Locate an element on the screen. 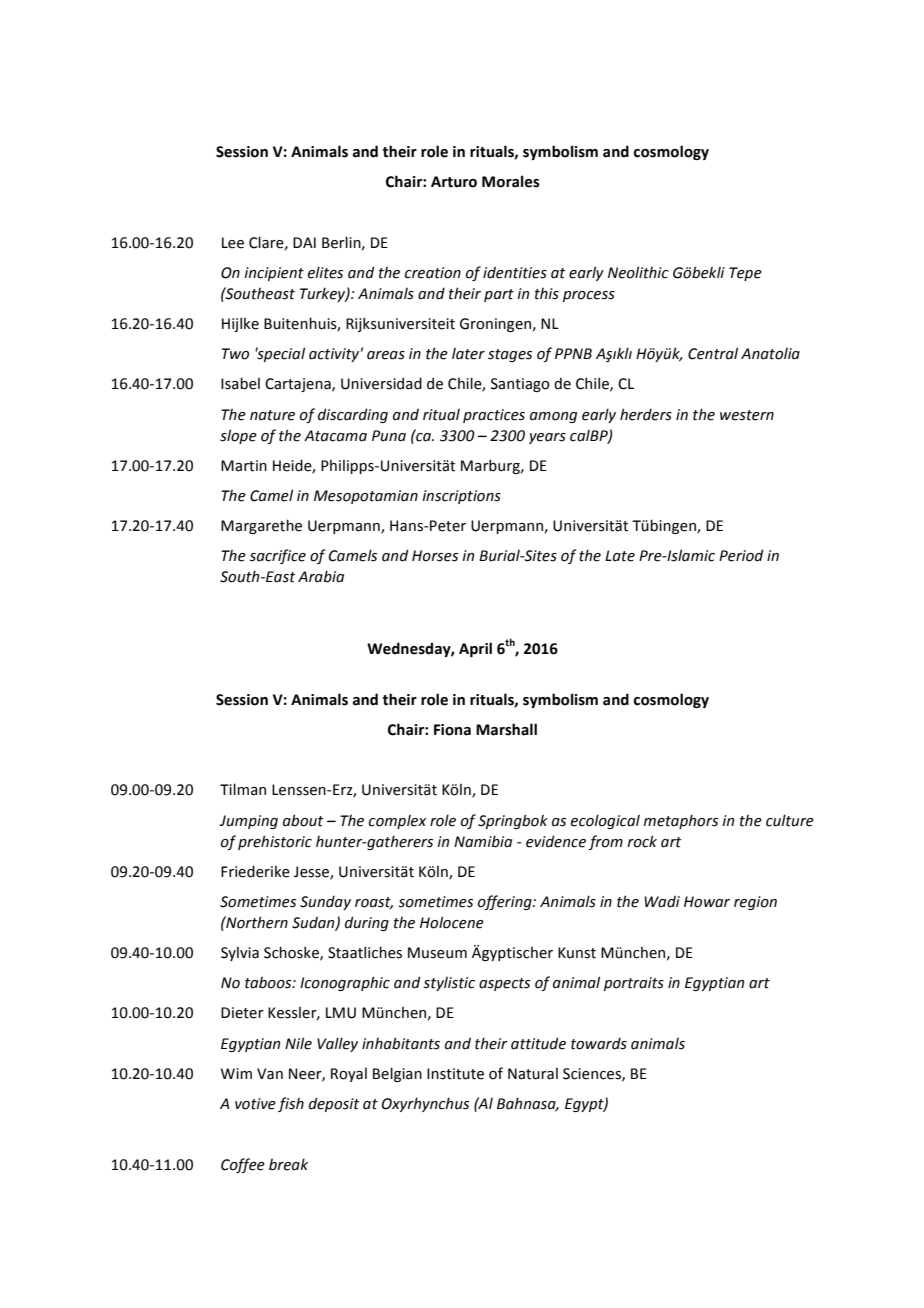 This screenshot has height=1308, width=924. DAI is located at coordinates (304, 242).
